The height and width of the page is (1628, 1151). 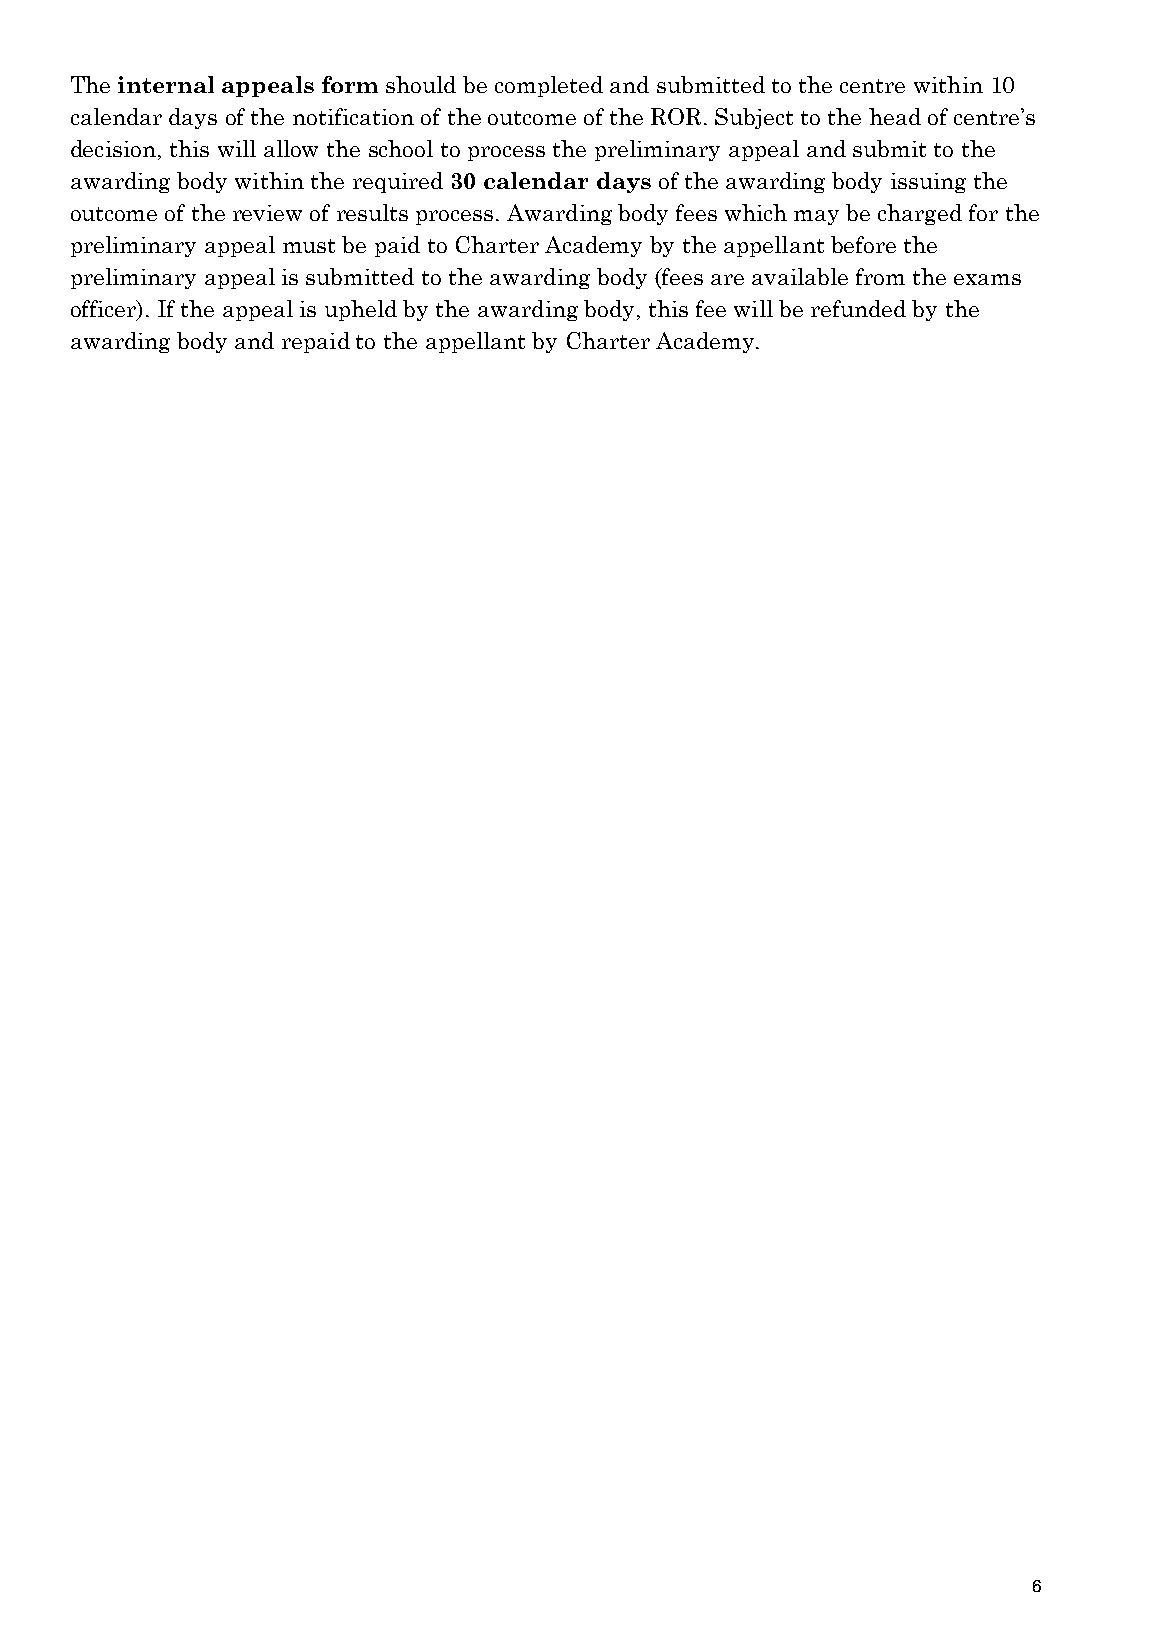 I want to click on refunded, so click(x=858, y=308).
